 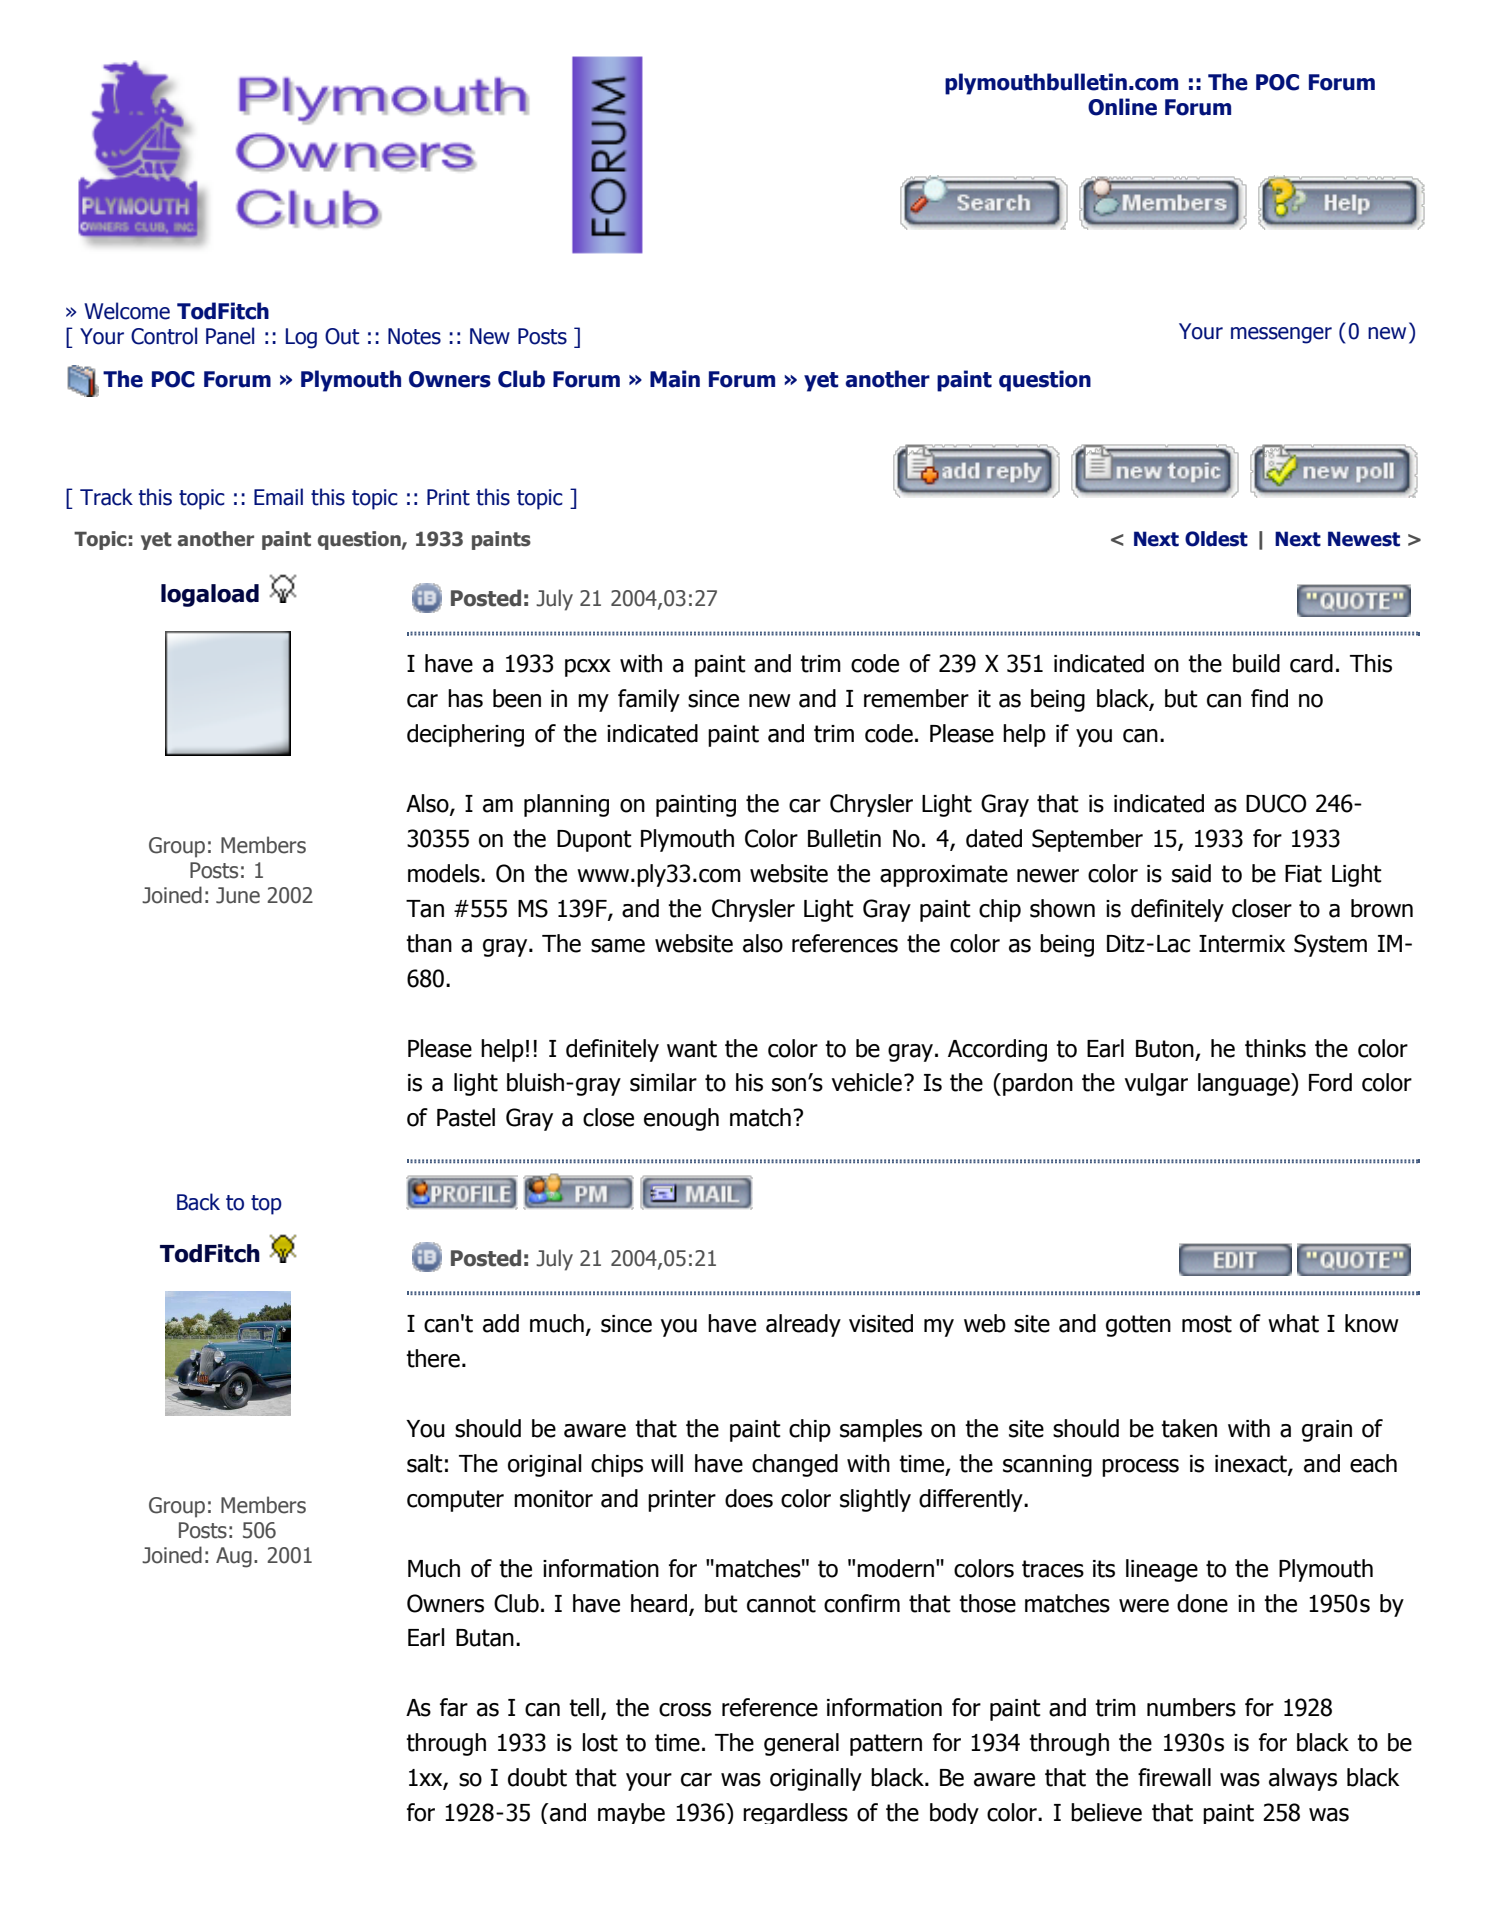 I want to click on firewall, so click(x=1174, y=1777).
